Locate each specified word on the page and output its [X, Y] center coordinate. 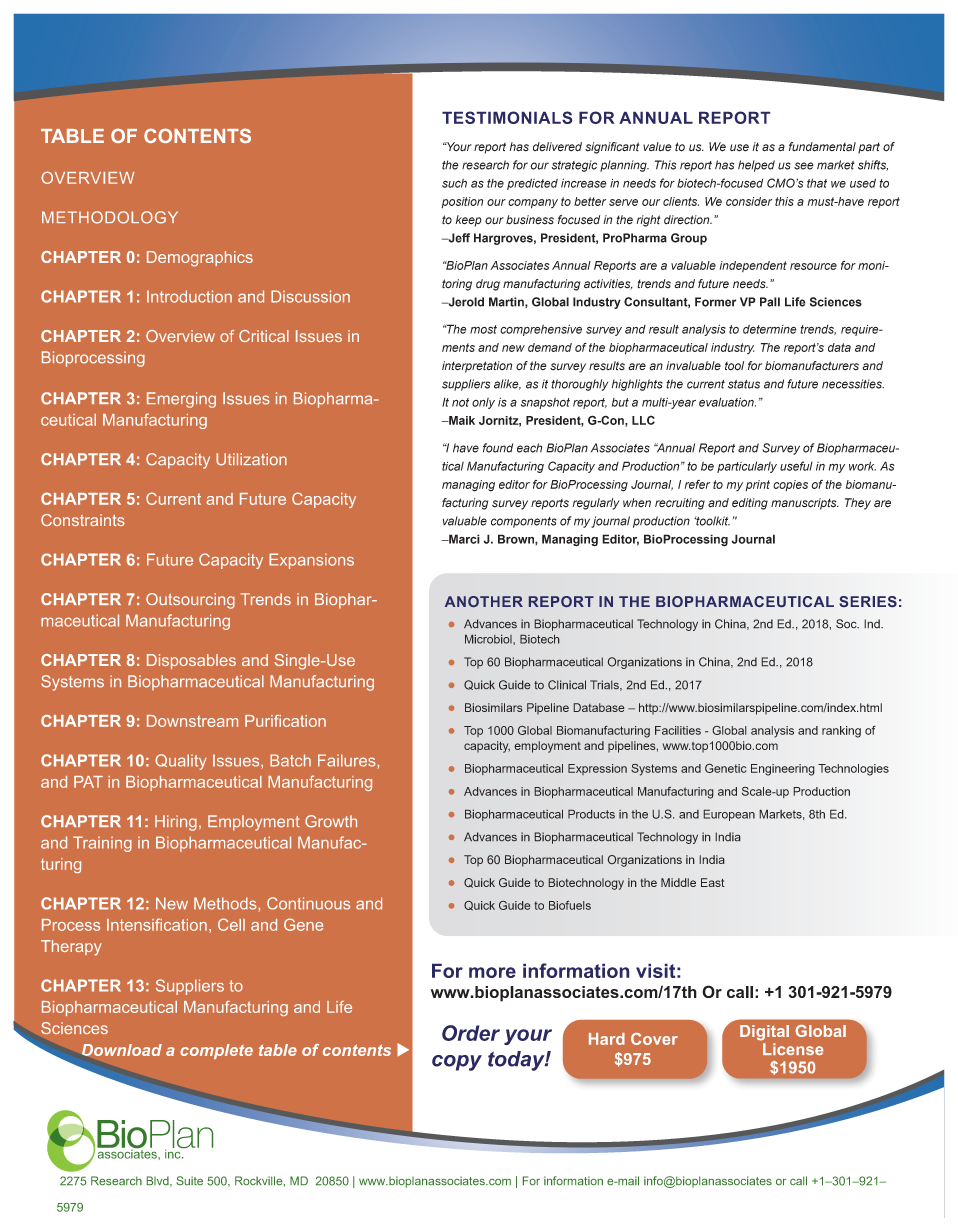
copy [457, 1063]
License [793, 1049]
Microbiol [489, 639]
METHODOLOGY [110, 217]
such [454, 183]
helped [756, 166]
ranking [841, 732]
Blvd [159, 1181]
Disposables [191, 661]
